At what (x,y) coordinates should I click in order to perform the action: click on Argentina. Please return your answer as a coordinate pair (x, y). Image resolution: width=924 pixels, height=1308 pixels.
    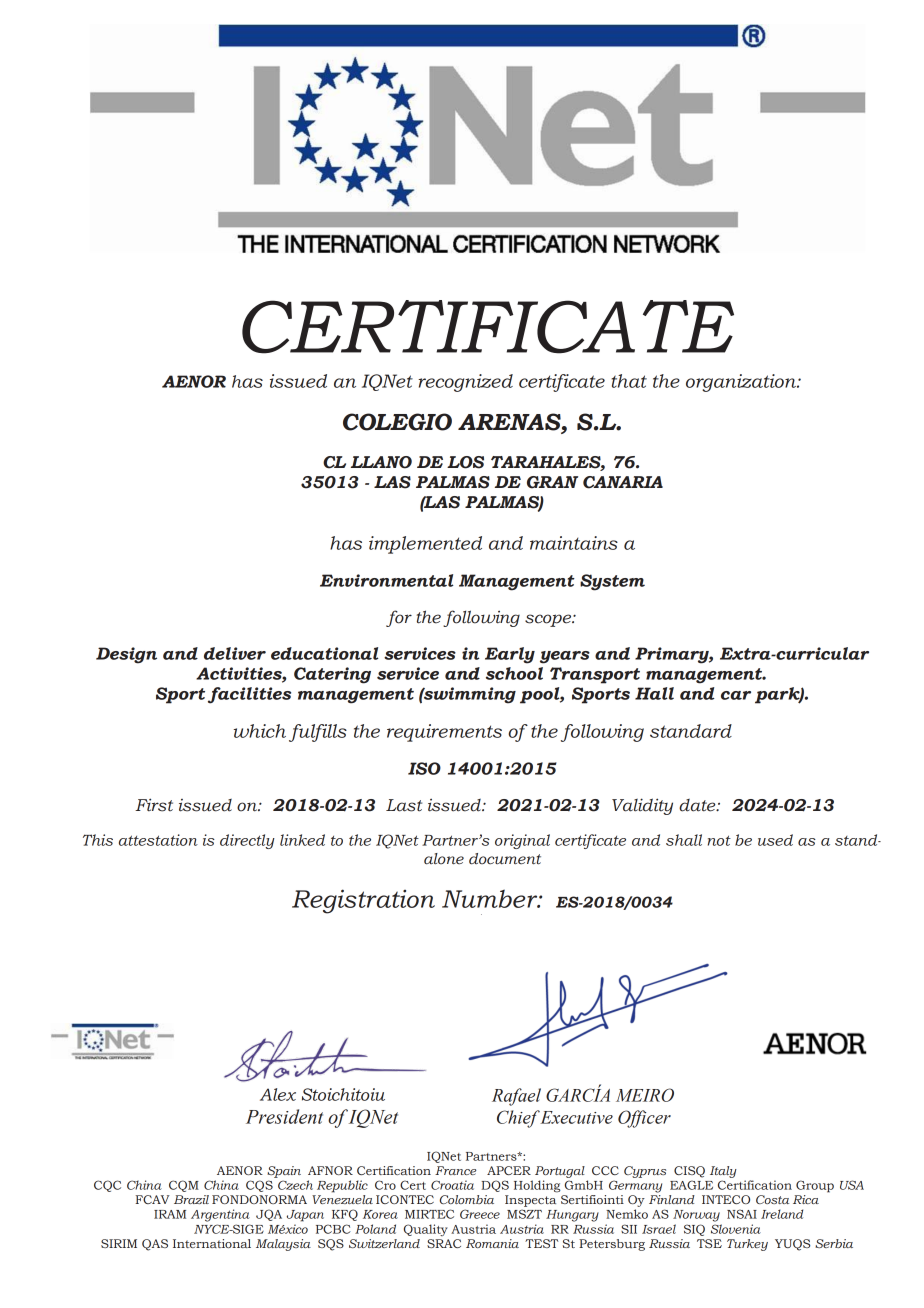
    Looking at the image, I should click on (220, 1215).
